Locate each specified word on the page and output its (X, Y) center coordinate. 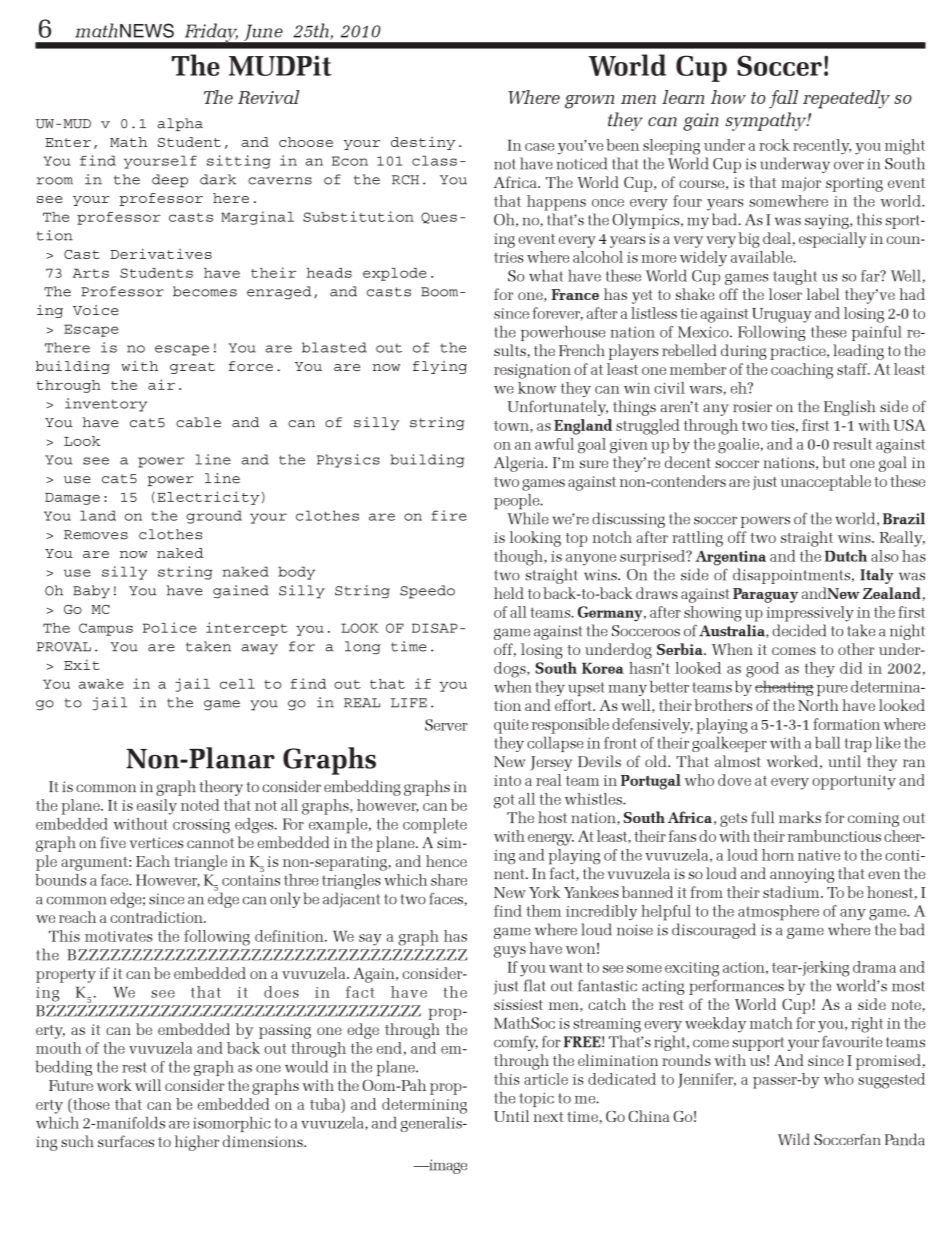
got (504, 801)
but (834, 462)
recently (822, 147)
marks (800, 817)
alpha (180, 124)
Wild (793, 1139)
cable (198, 422)
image (446, 1166)
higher (197, 1143)
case (539, 147)
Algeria (520, 464)
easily (157, 807)
